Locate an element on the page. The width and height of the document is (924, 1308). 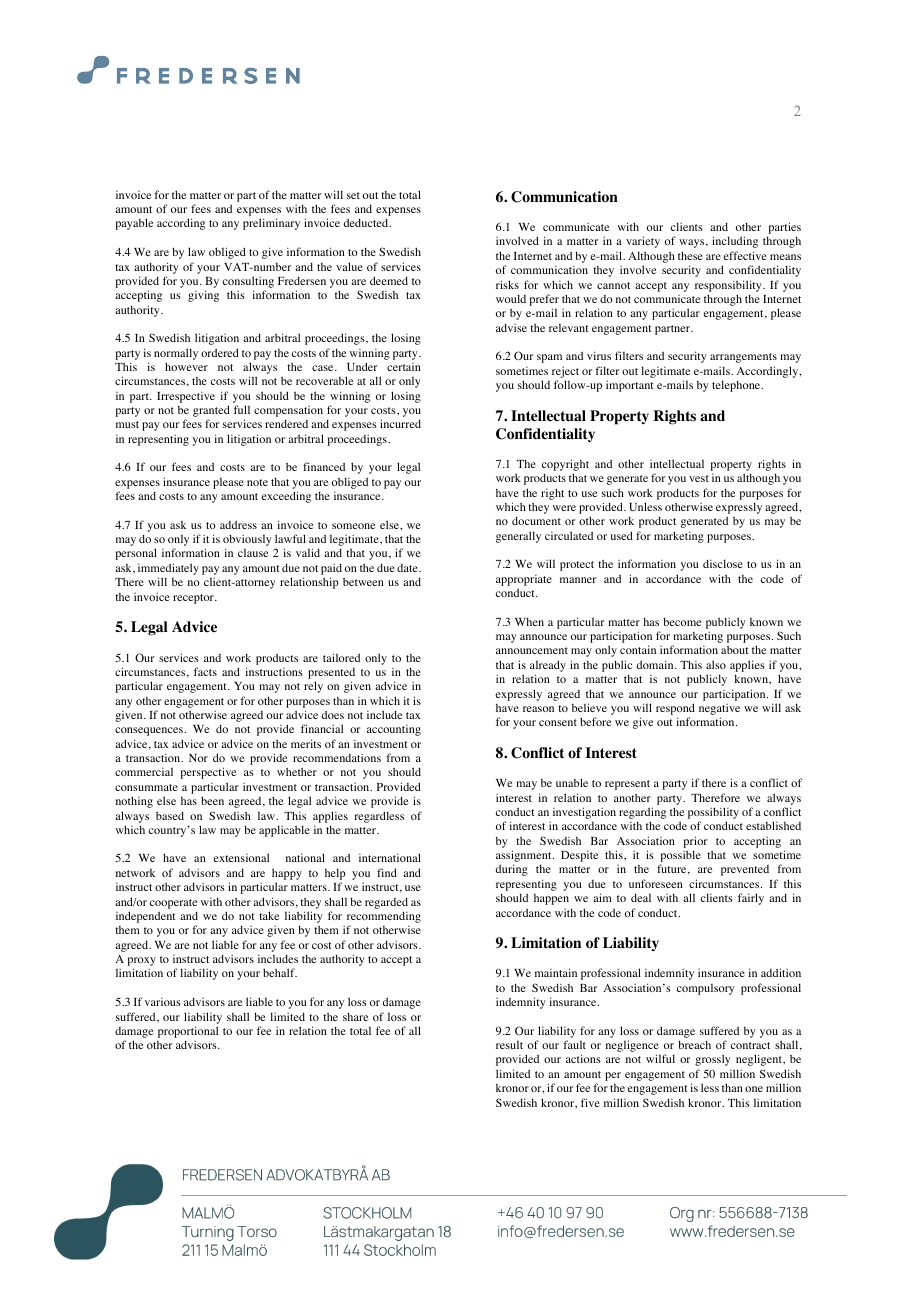
granted is located at coordinates (211, 412).
